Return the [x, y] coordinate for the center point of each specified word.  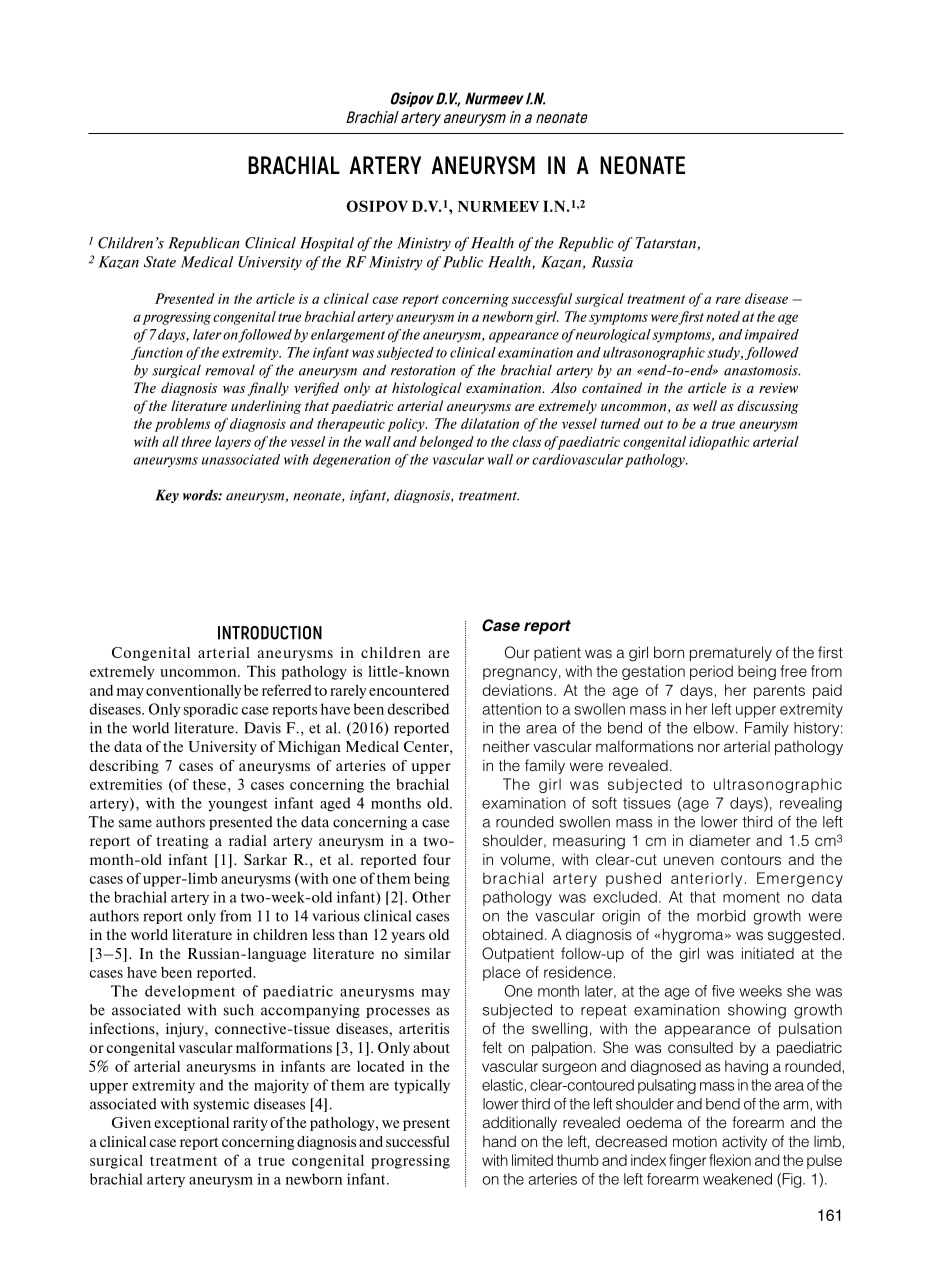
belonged [447, 443]
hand [499, 1141]
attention [511, 709]
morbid [721, 916]
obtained [513, 934]
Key [167, 496]
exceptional [191, 1124]
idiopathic [719, 443]
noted [723, 316]
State [160, 262]
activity [744, 1142]
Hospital [327, 244]
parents [779, 692]
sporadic [211, 710]
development [190, 992]
